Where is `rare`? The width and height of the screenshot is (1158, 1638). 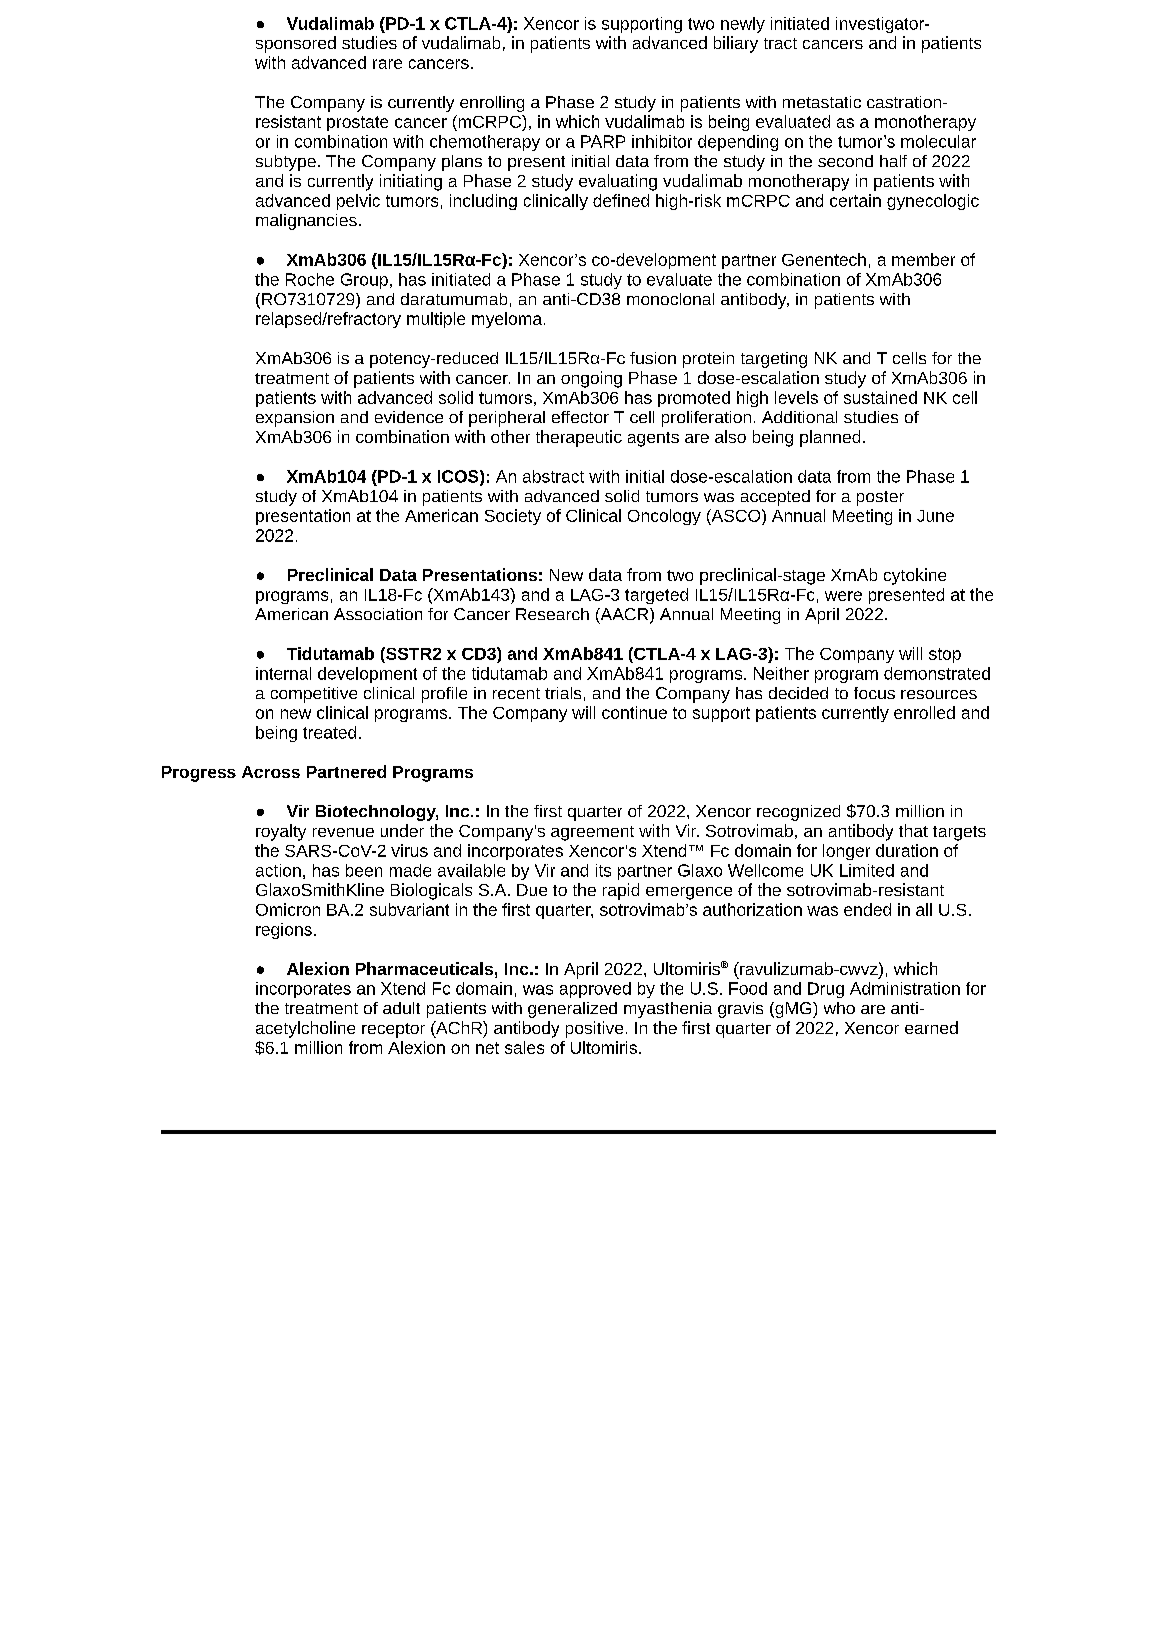
rare is located at coordinates (387, 64).
